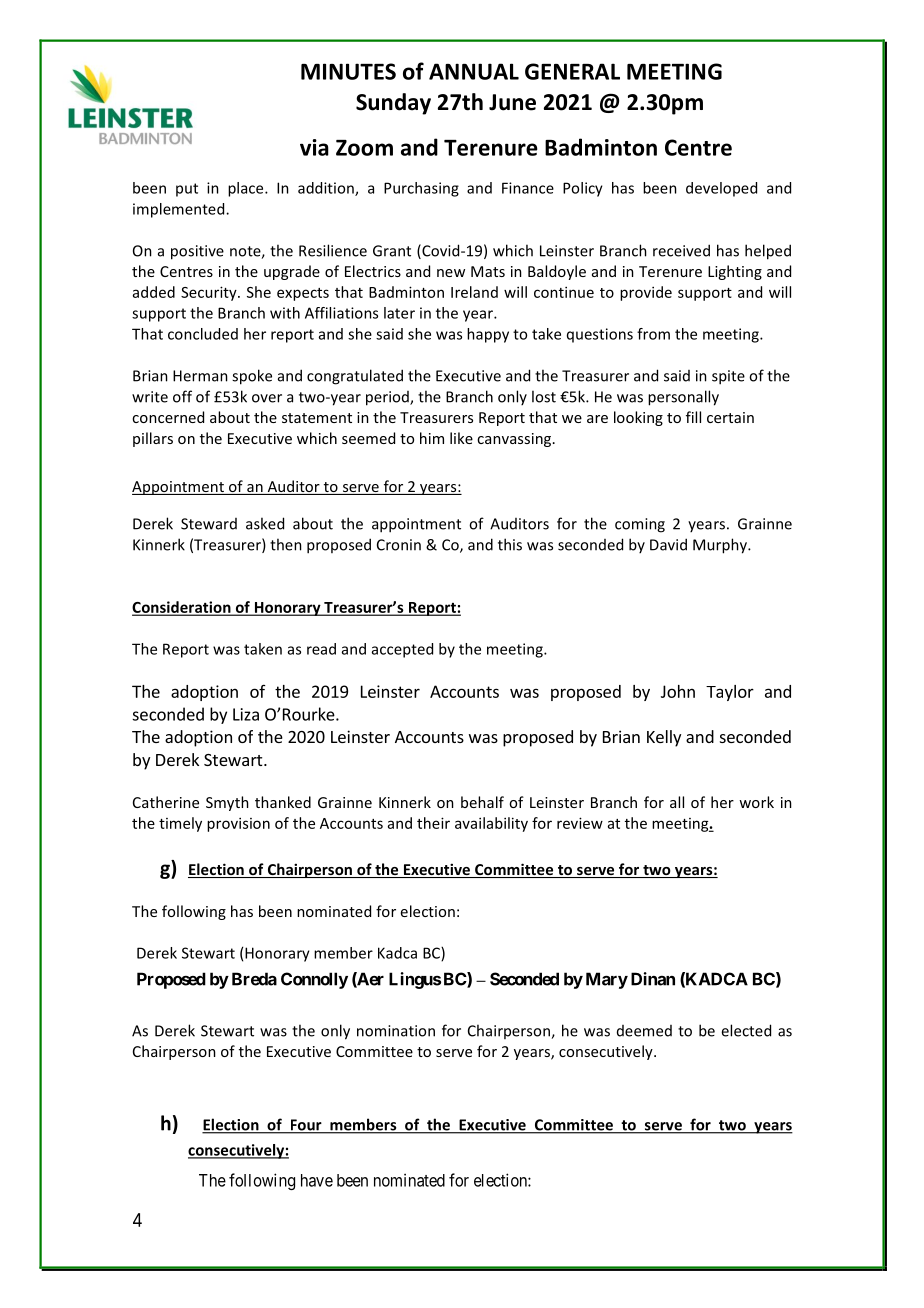 Image resolution: width=924 pixels, height=1308 pixels. Describe the element at coordinates (210, 293) in the document. I see `Security` at that location.
